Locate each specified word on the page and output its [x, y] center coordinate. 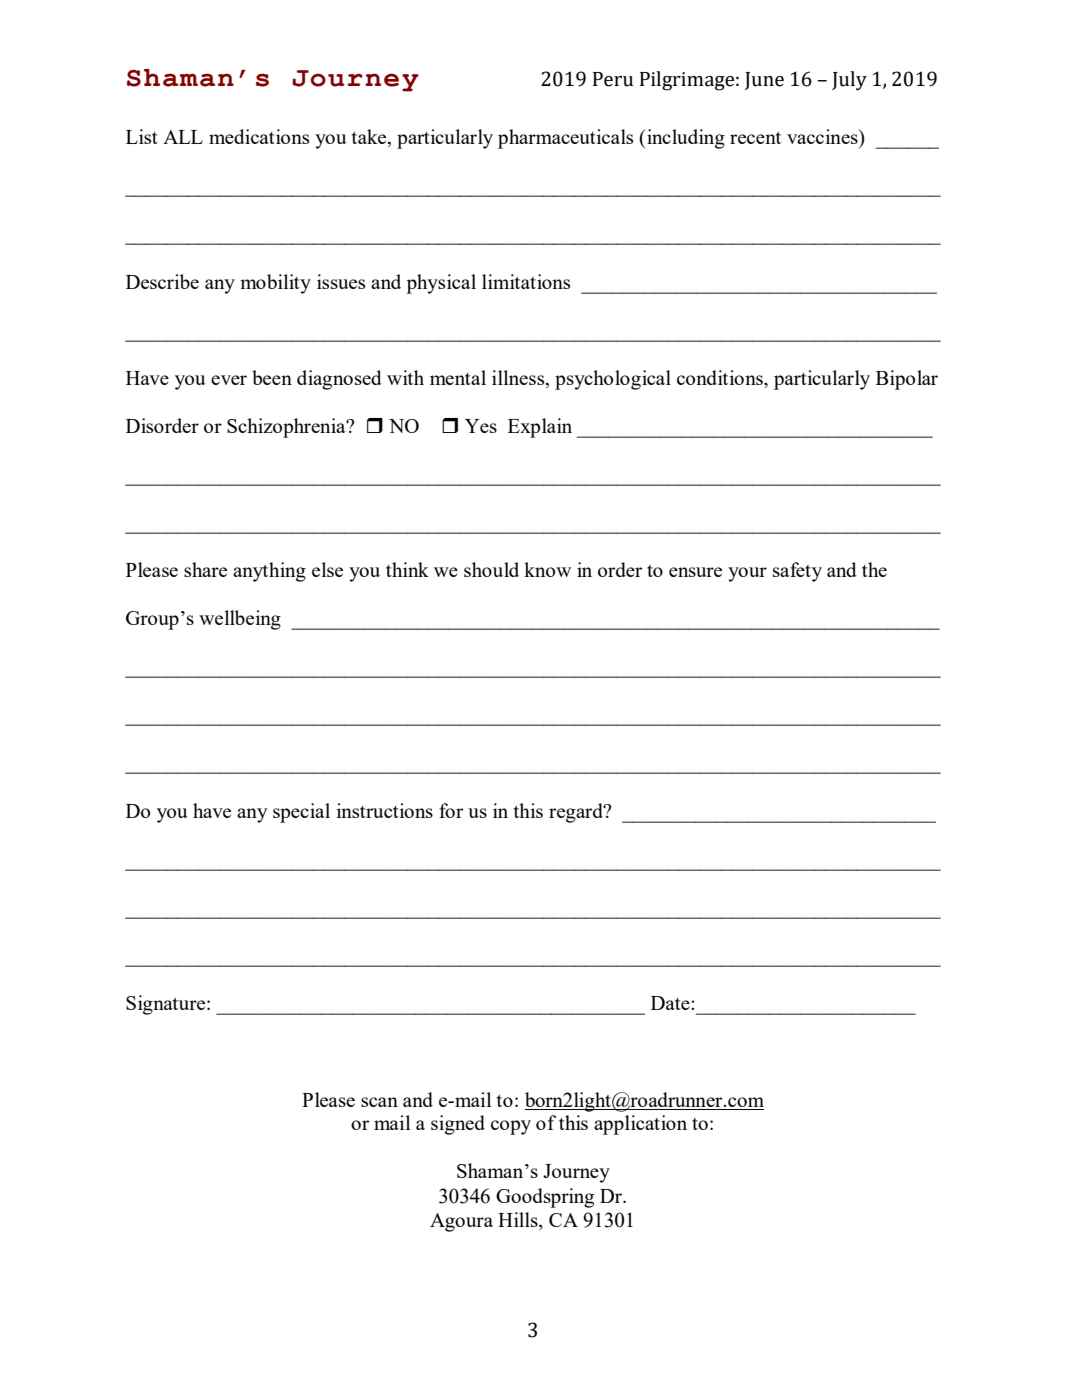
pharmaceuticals [565, 139]
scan [379, 1102]
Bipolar [907, 380]
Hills [519, 1219]
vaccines [823, 136]
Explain [540, 428]
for [451, 810]
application [640, 1125]
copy [511, 1127]
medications [259, 136]
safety [797, 572]
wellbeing [240, 620]
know [547, 569]
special [301, 813]
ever [229, 380]
